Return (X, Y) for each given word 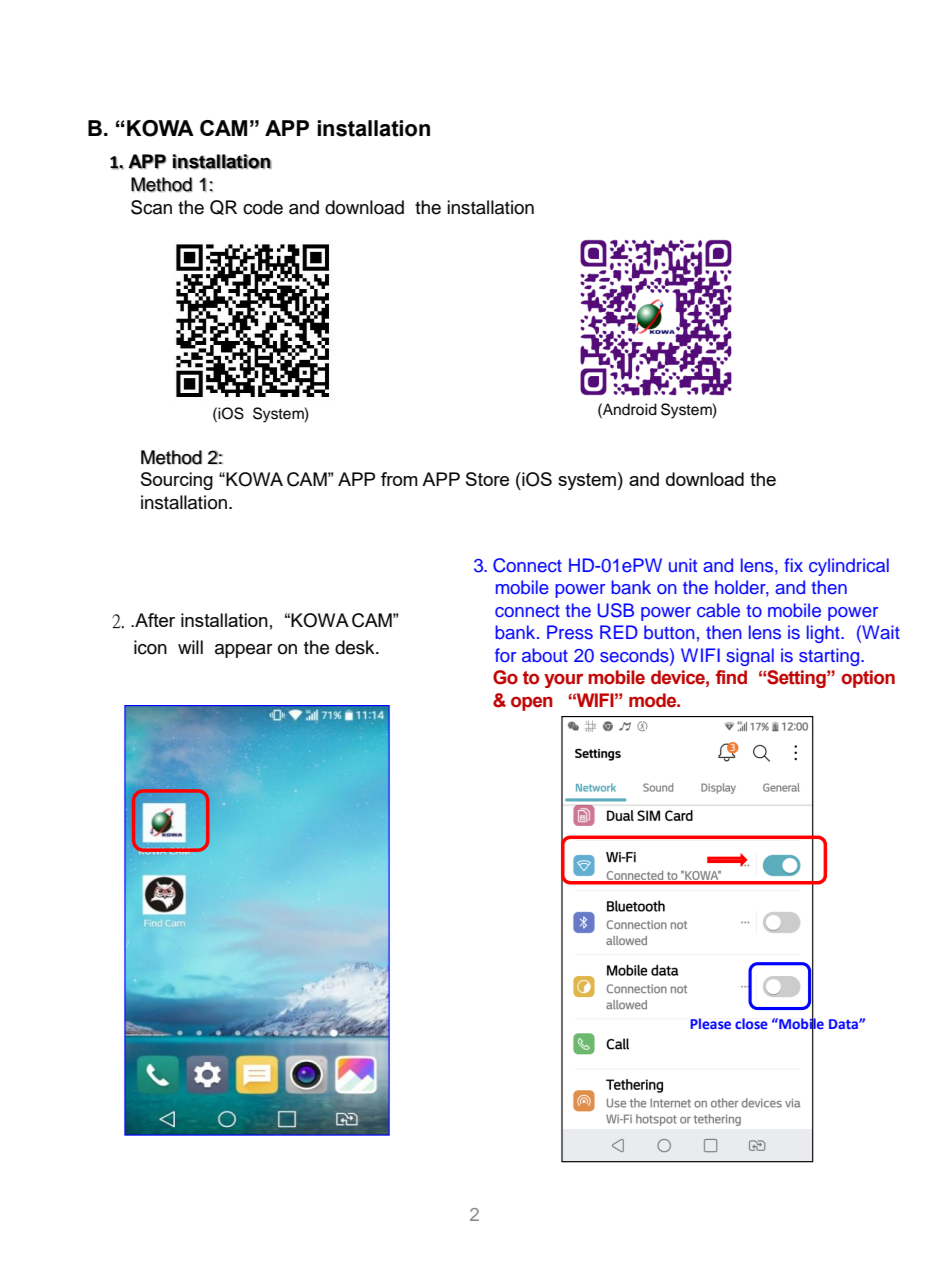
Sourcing (177, 481)
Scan (151, 207)
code (263, 207)
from (399, 479)
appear (244, 651)
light (824, 634)
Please (710, 1023)
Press (570, 632)
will (190, 647)
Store (487, 479)
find (731, 677)
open (532, 703)
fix (793, 565)
